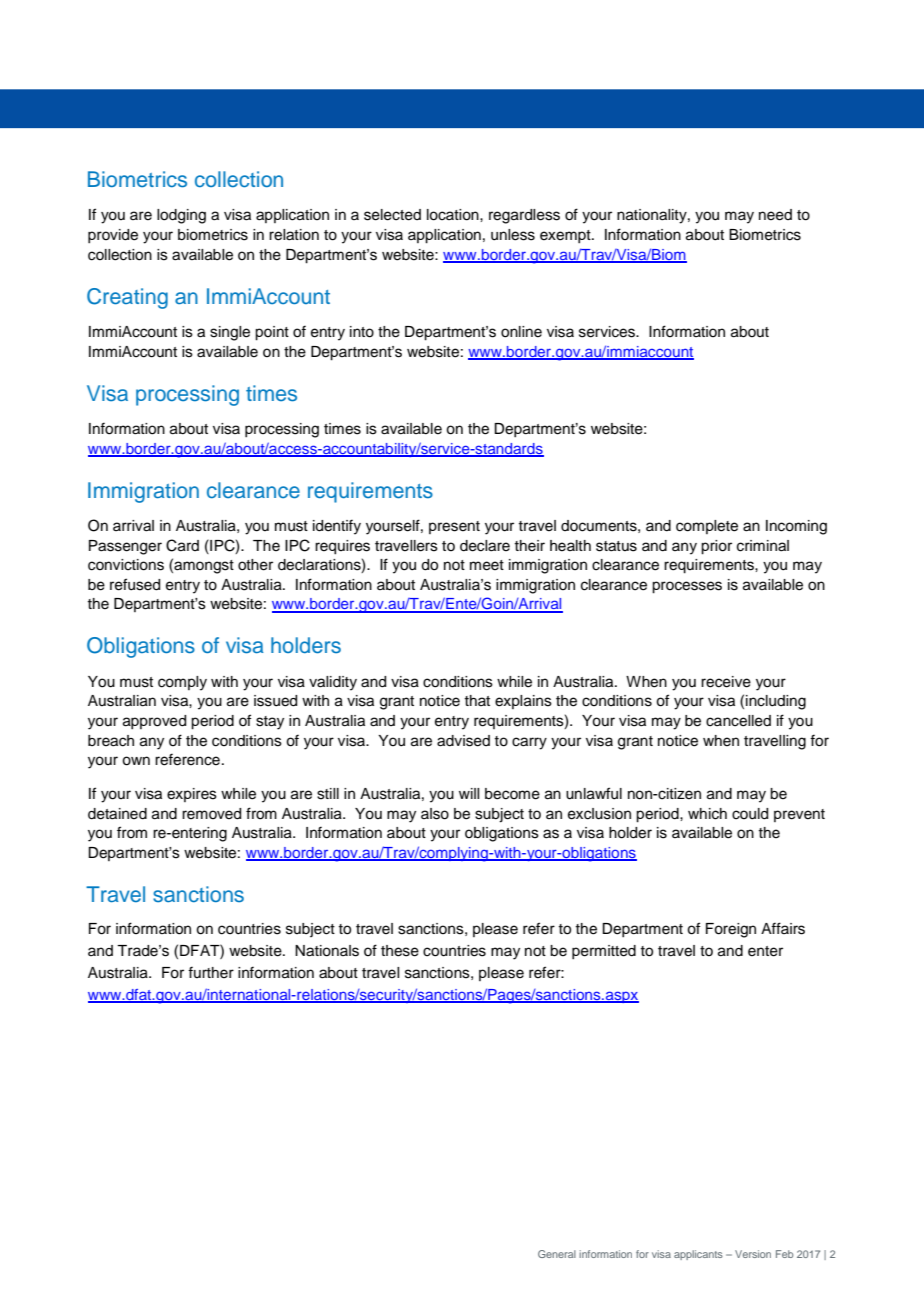 The height and width of the screenshot is (1308, 924). Describe the element at coordinates (557, 1254) in the screenshot. I see `General` at that location.
